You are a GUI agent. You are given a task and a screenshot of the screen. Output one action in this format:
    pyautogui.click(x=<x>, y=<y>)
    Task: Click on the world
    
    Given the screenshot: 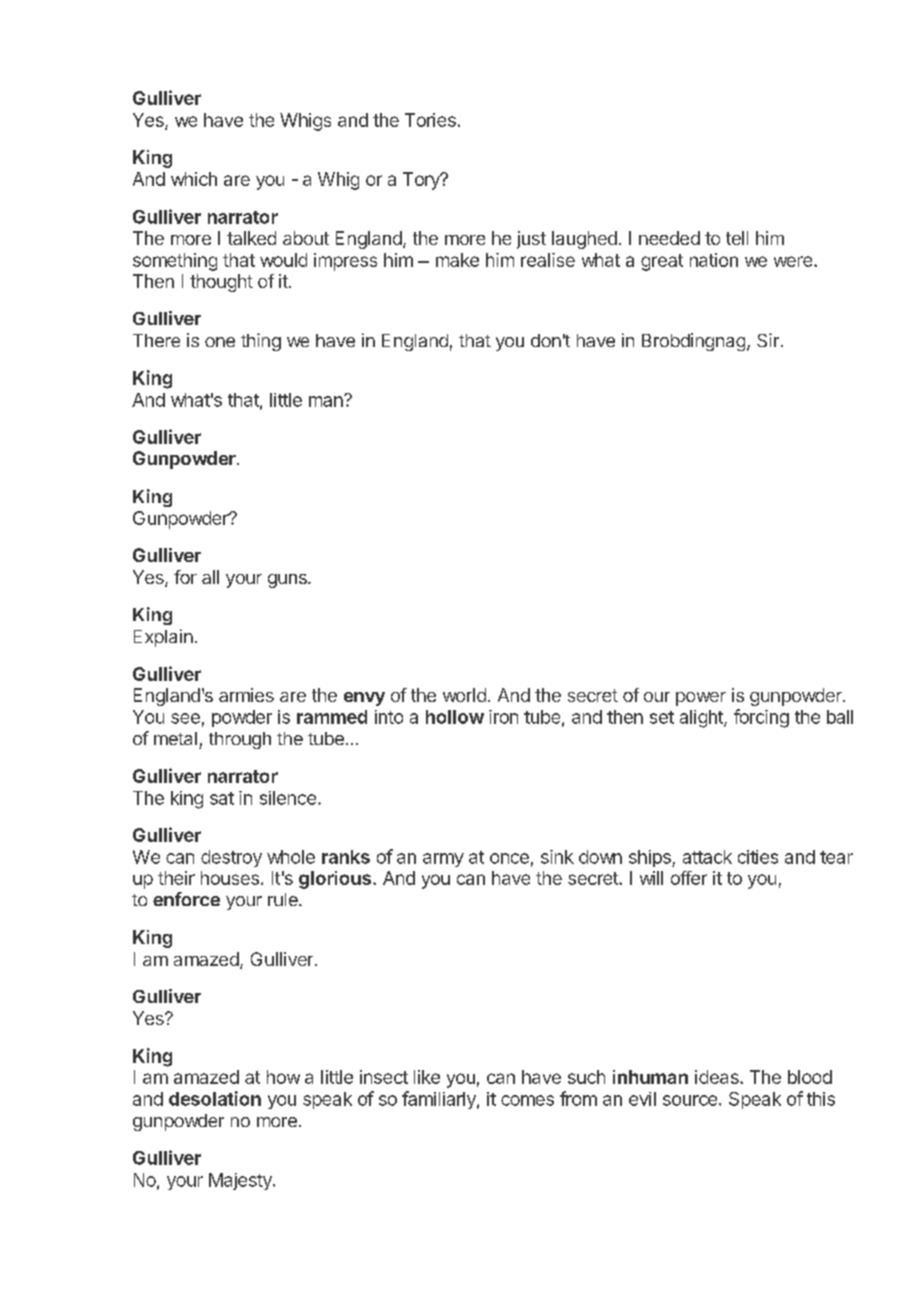 What is the action you would take?
    pyautogui.click(x=464, y=695)
